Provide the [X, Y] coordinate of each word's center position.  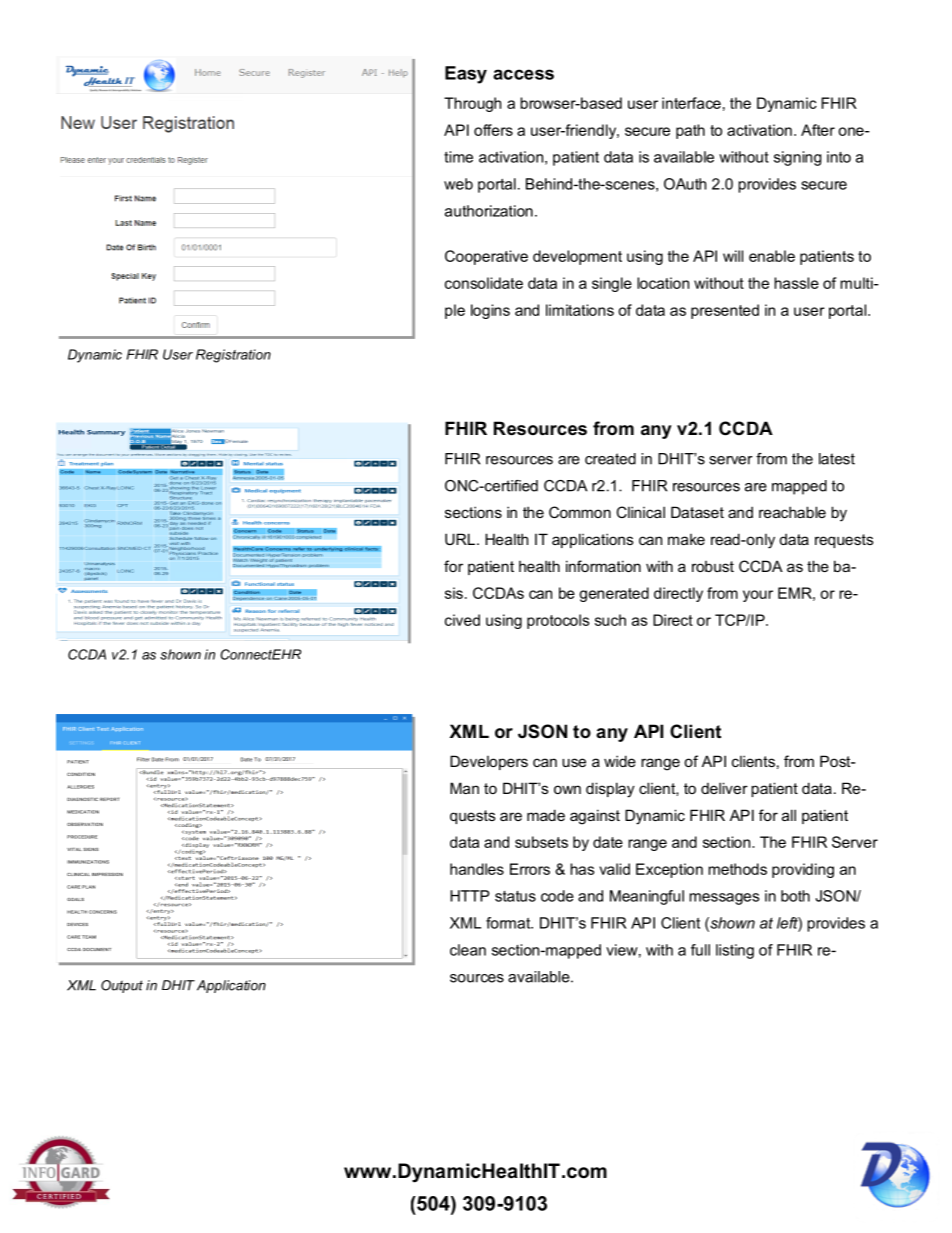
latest [837, 459]
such [610, 620]
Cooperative [486, 257]
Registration [233, 356]
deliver [724, 788]
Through [472, 104]
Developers [489, 762]
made [546, 815]
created [610, 459]
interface [691, 103]
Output [122, 986]
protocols [558, 621]
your [758, 596]
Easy [466, 75]
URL [460, 539]
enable [772, 256]
